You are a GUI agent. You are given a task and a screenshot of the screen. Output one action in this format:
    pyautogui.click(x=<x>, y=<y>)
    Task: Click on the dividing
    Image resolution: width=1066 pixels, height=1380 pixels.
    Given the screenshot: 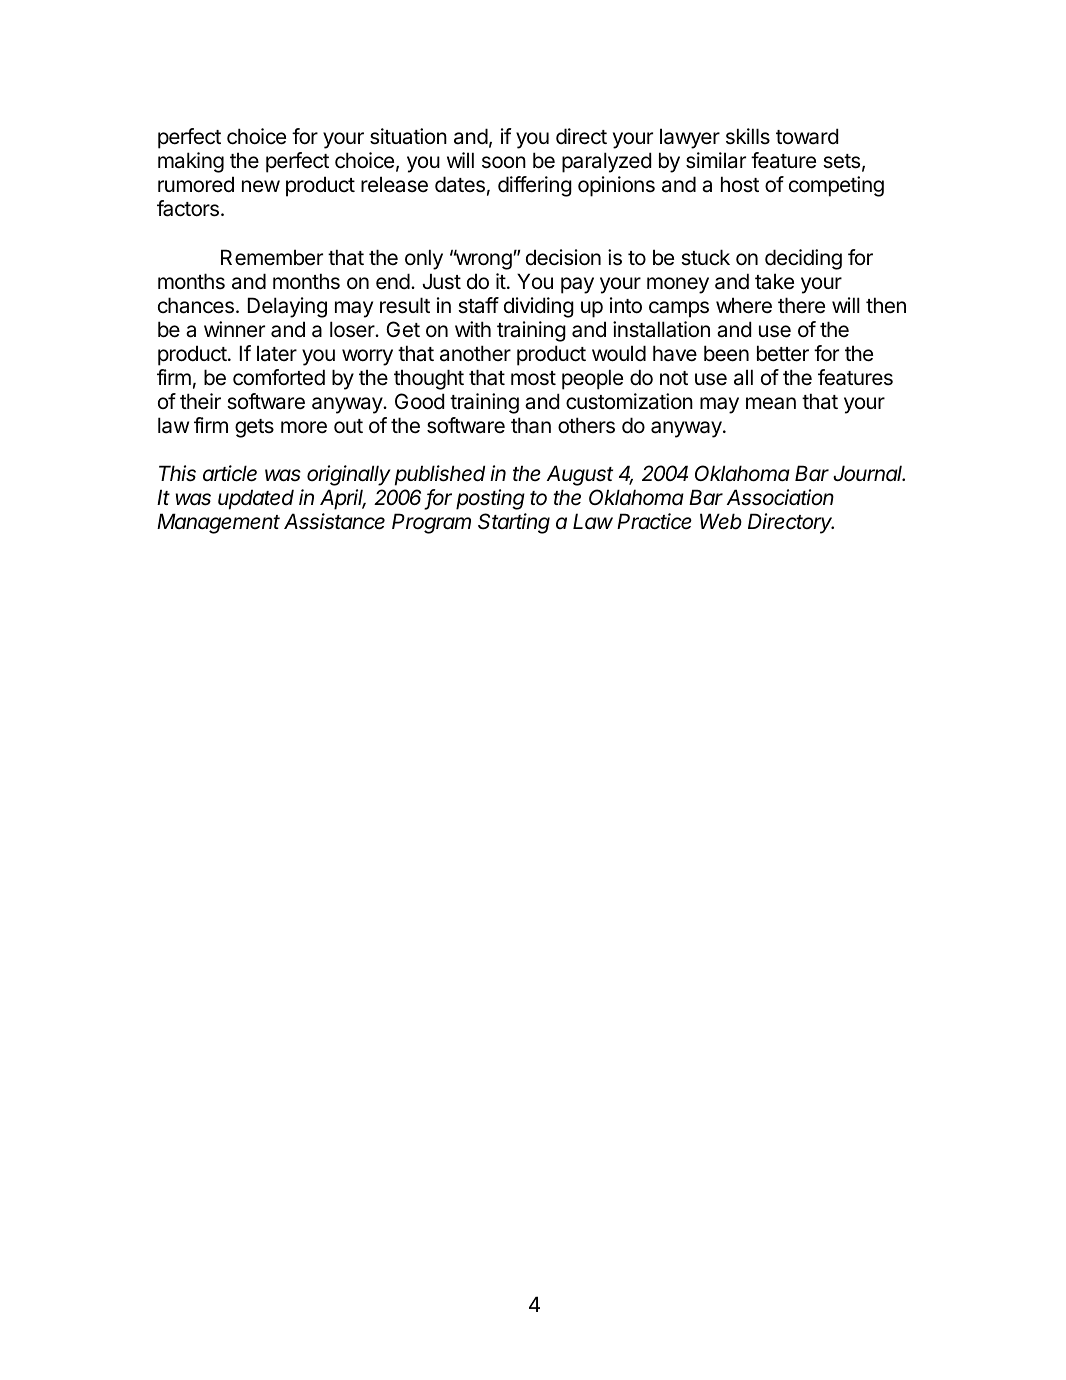 What is the action you would take?
    pyautogui.click(x=539, y=307)
